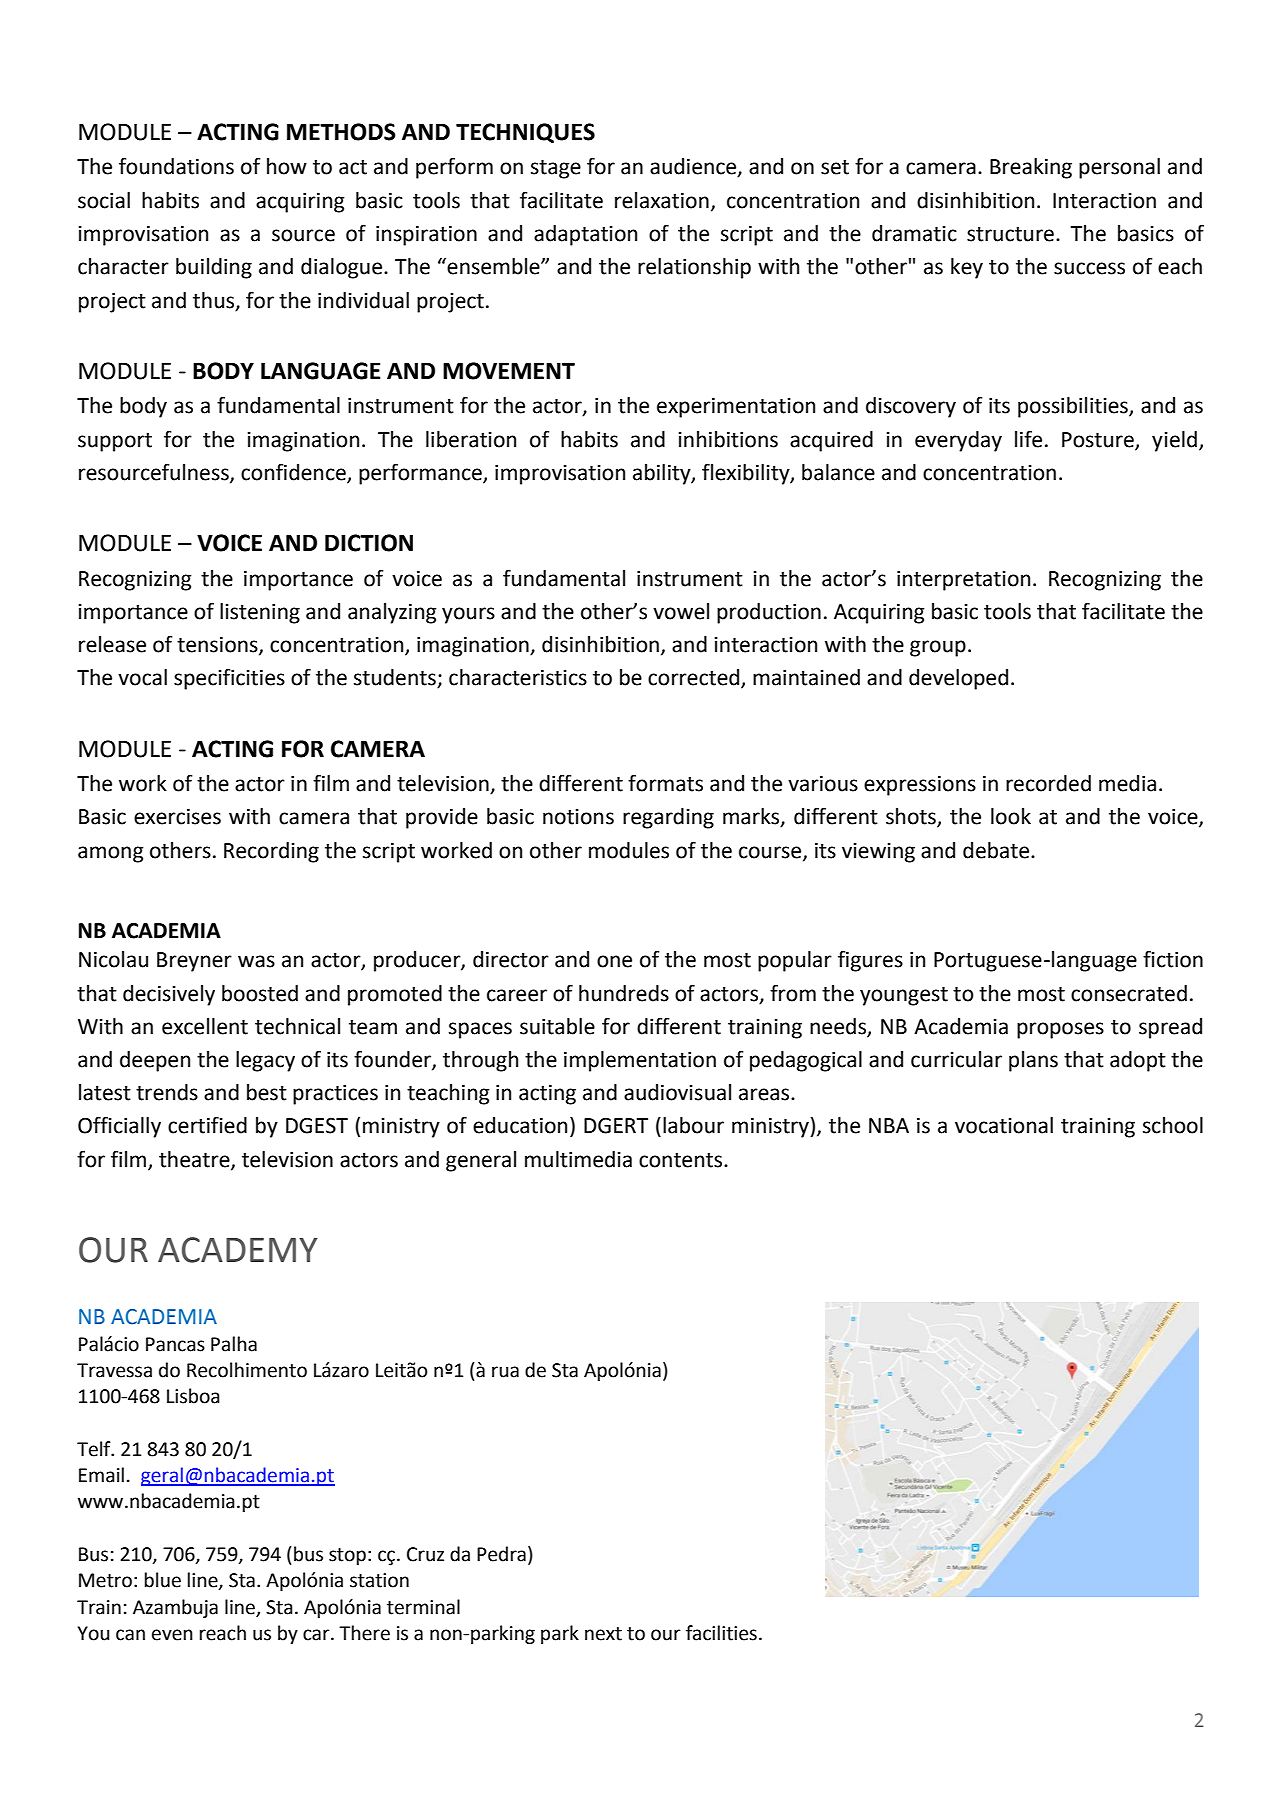 Image resolution: width=1282 pixels, height=1813 pixels. I want to click on Breaking, so click(1031, 168).
